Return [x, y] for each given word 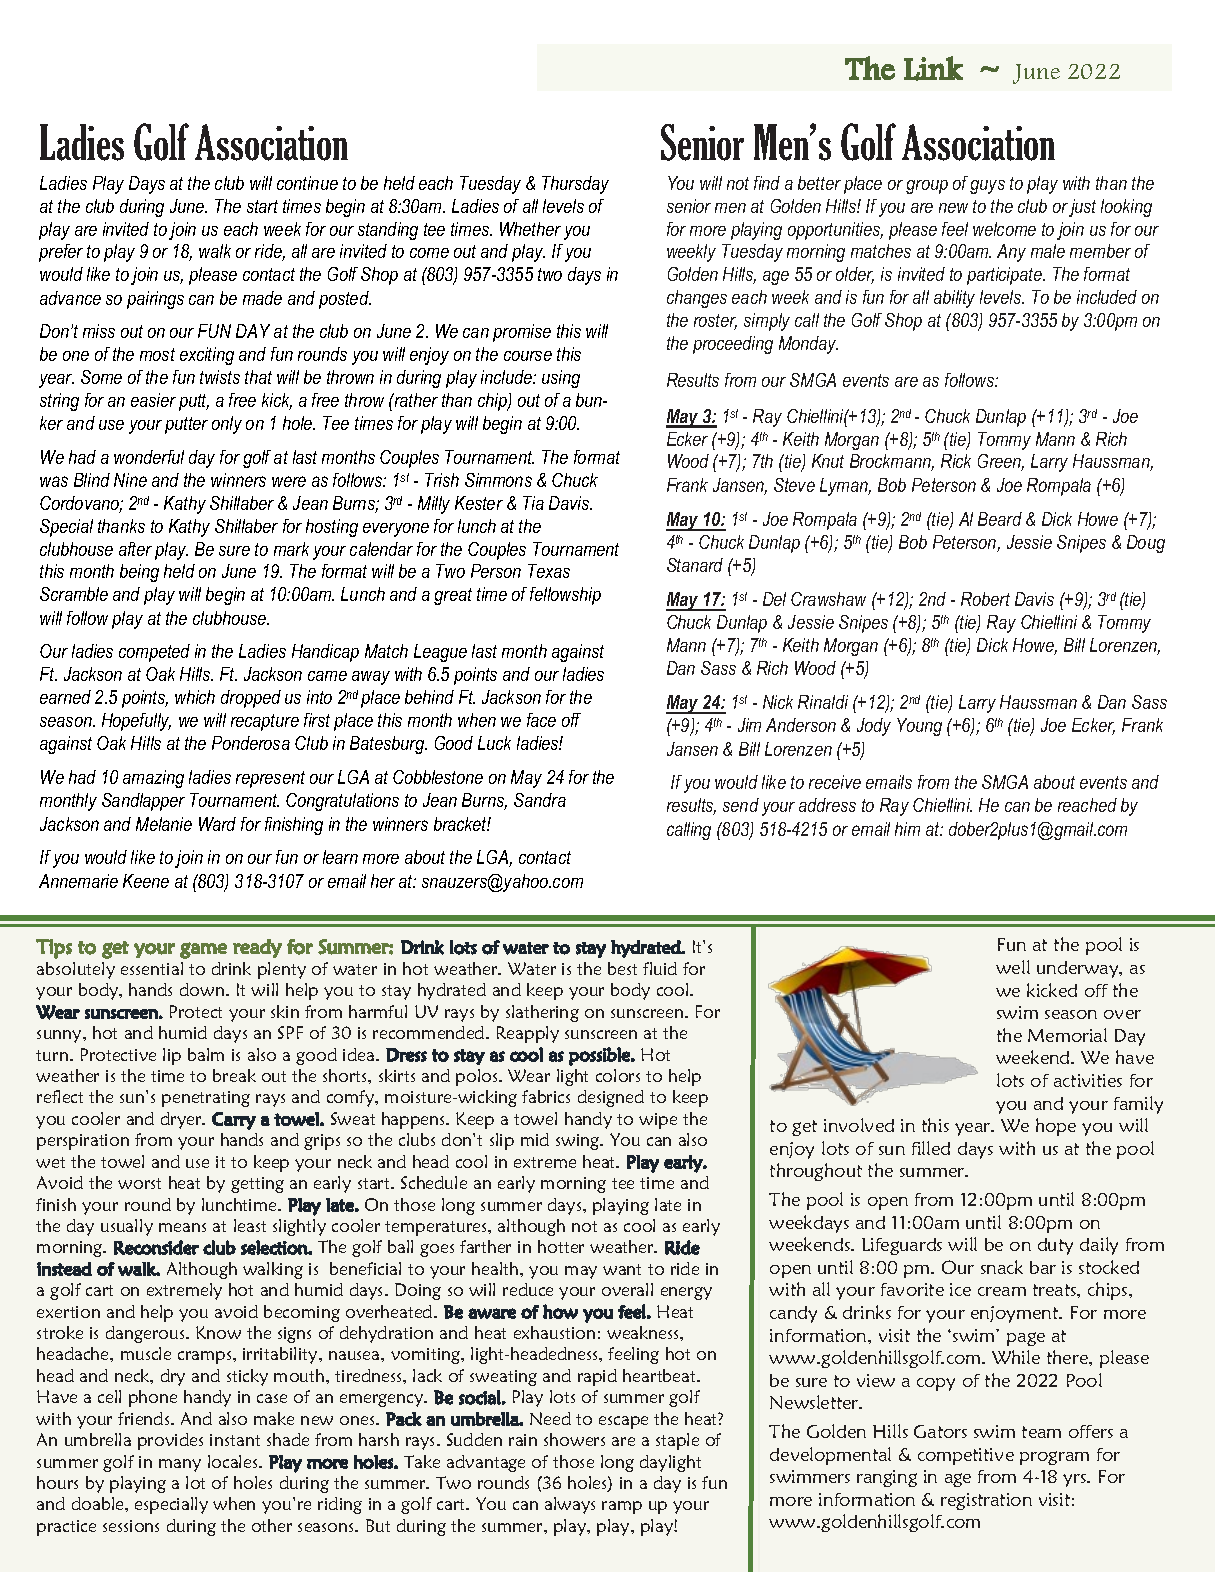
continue [307, 183]
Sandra [540, 800]
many [180, 1465]
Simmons [498, 480]
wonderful [149, 457]
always [570, 1505]
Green [1001, 462]
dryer [182, 1120]
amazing [153, 779]
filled [931, 1148]
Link [933, 68]
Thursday [575, 185]
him [907, 829]
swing [579, 1142]
